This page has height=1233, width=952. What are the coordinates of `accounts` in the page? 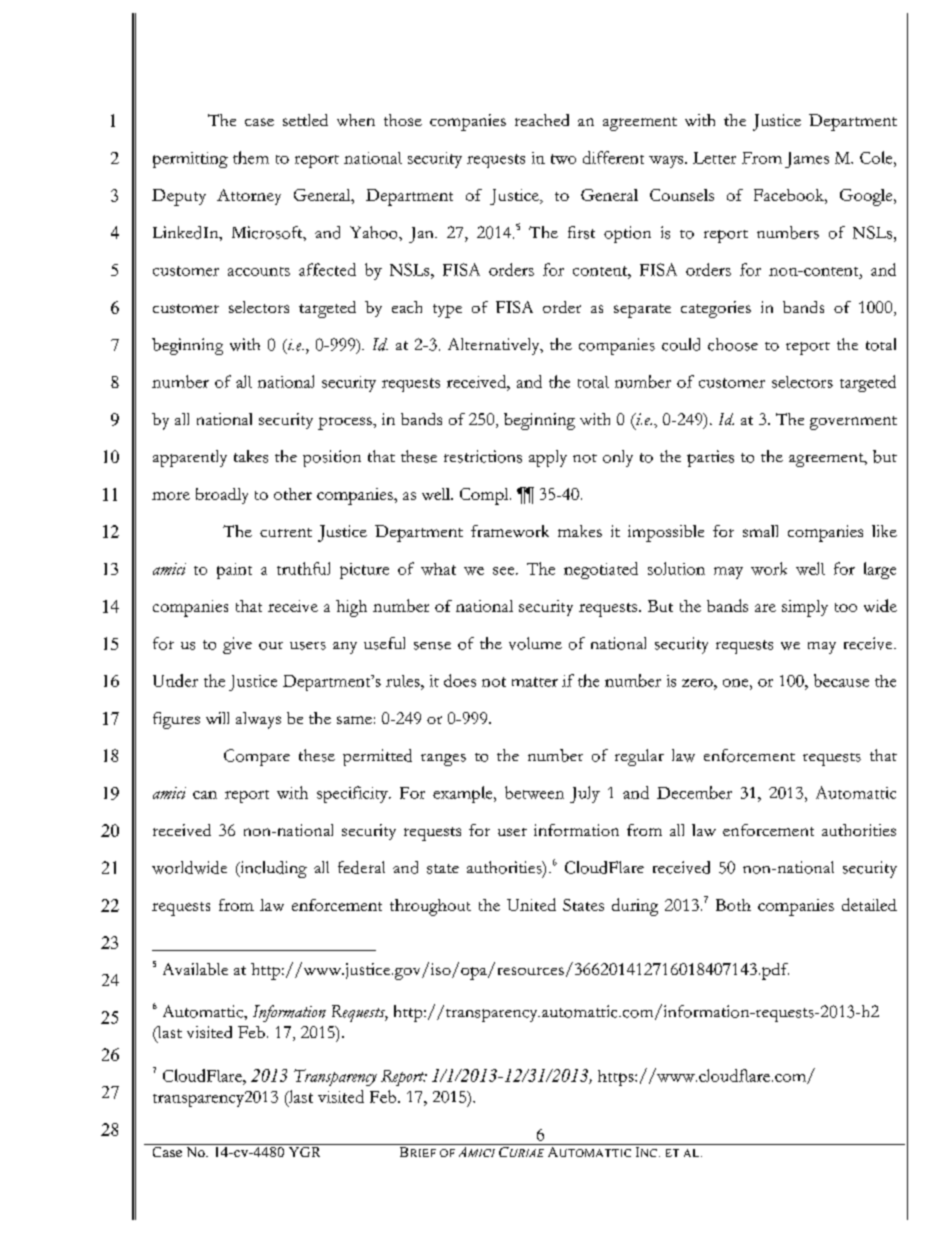 It's located at (259, 271).
